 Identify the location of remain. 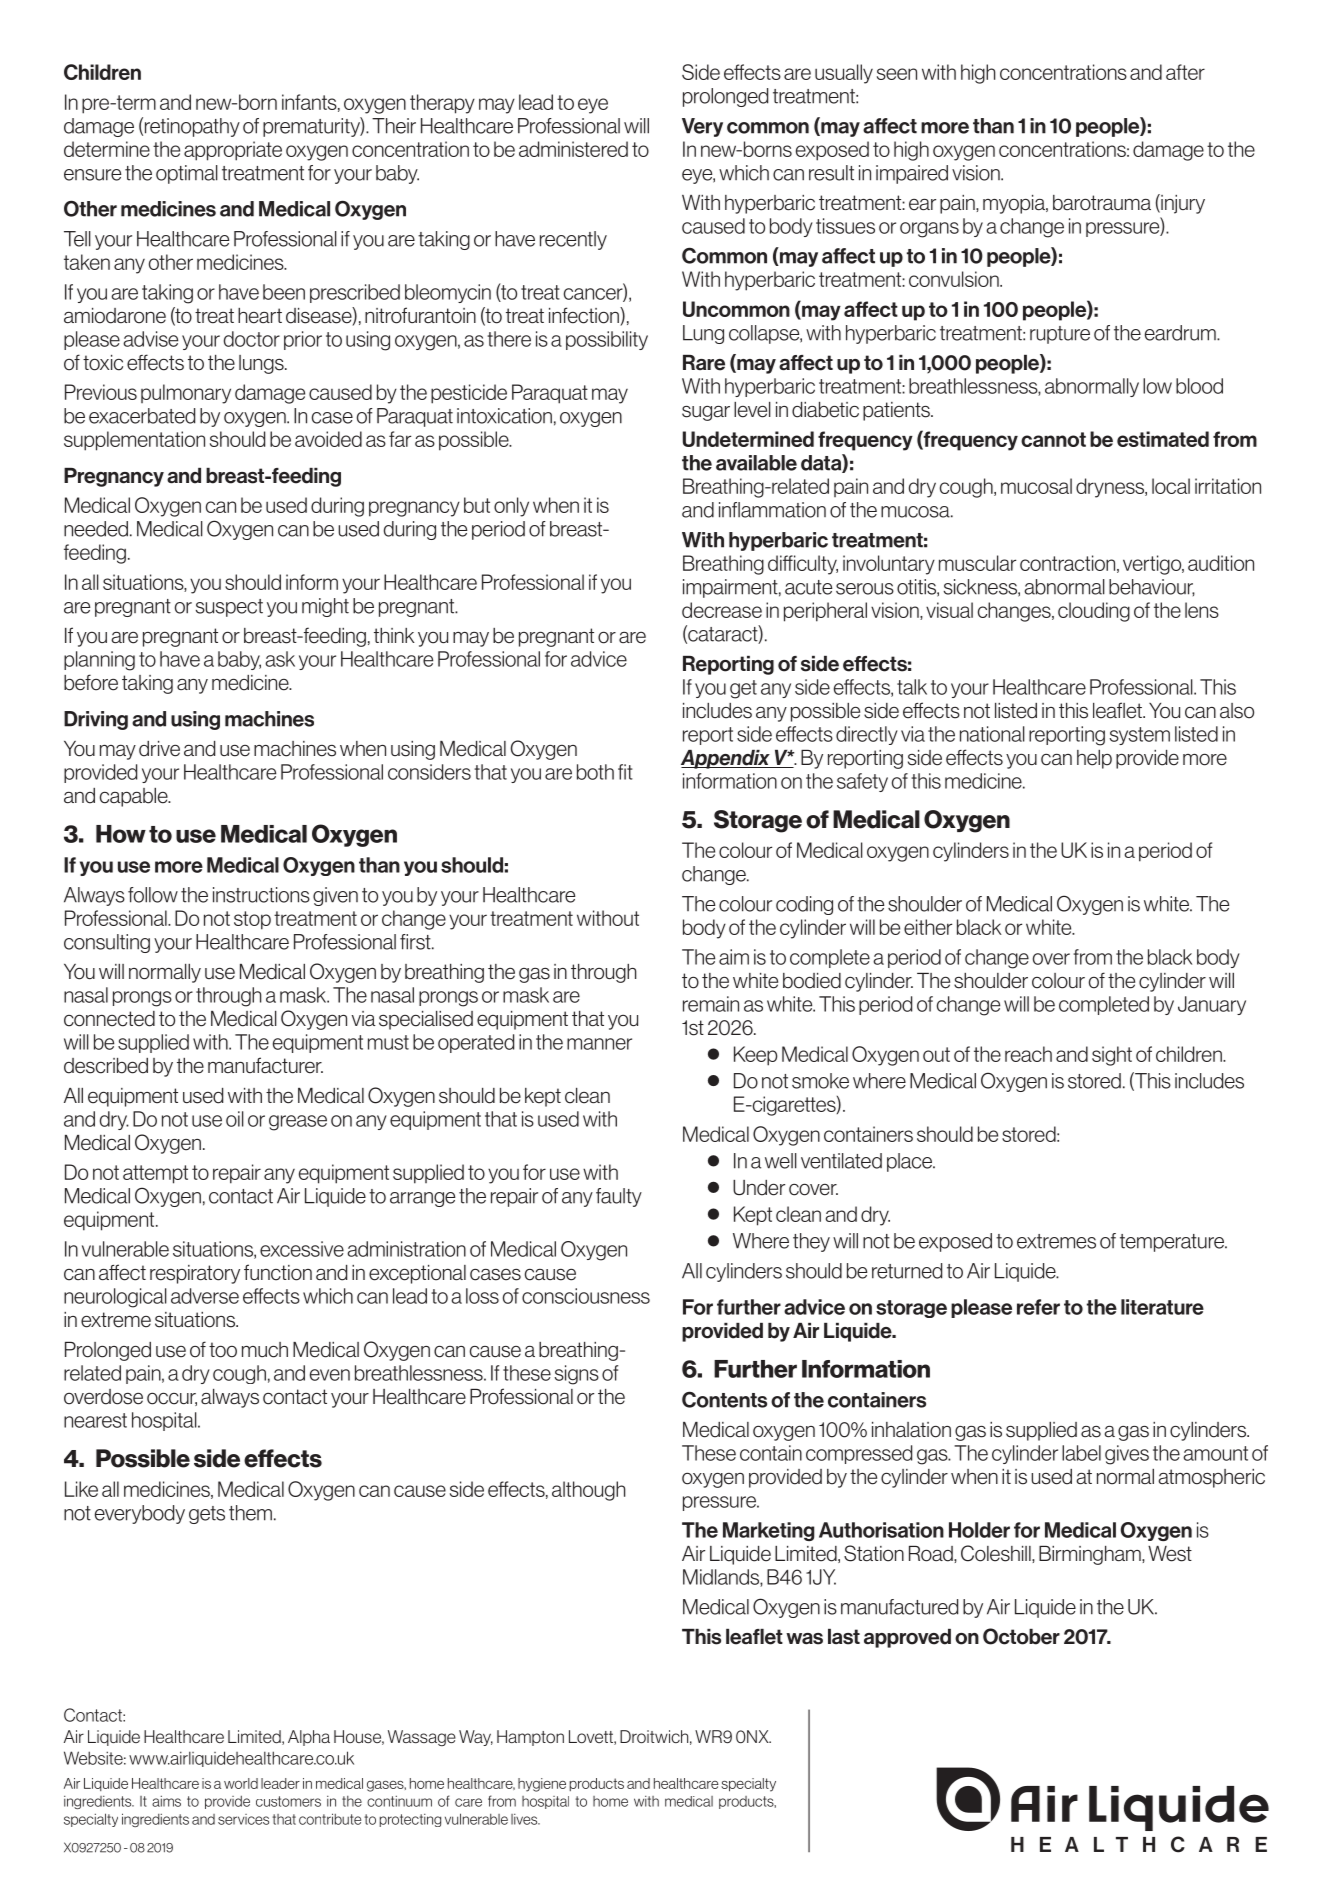
(711, 1004).
